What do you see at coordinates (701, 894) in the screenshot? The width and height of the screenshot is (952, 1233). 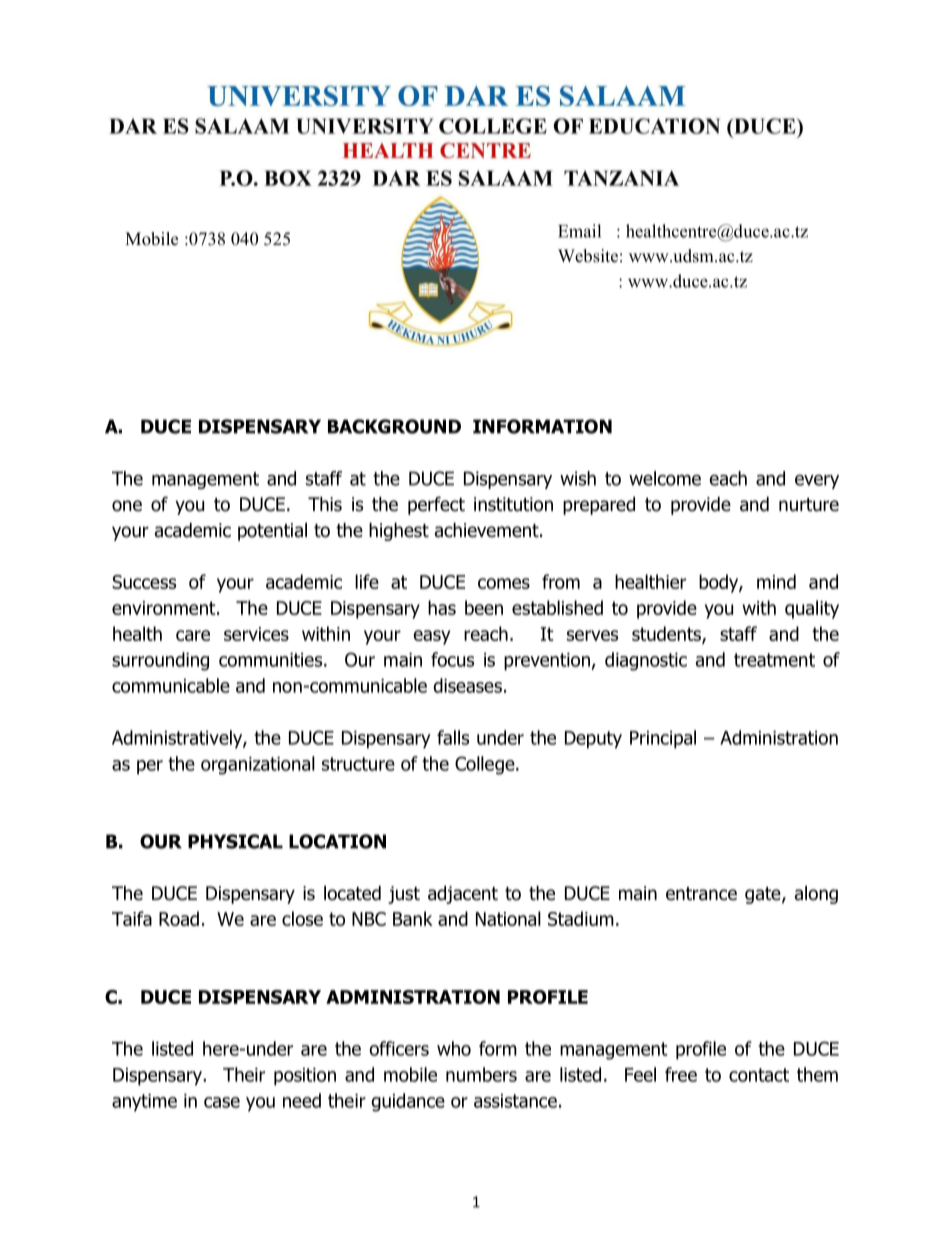 I see `entrance` at bounding box center [701, 894].
